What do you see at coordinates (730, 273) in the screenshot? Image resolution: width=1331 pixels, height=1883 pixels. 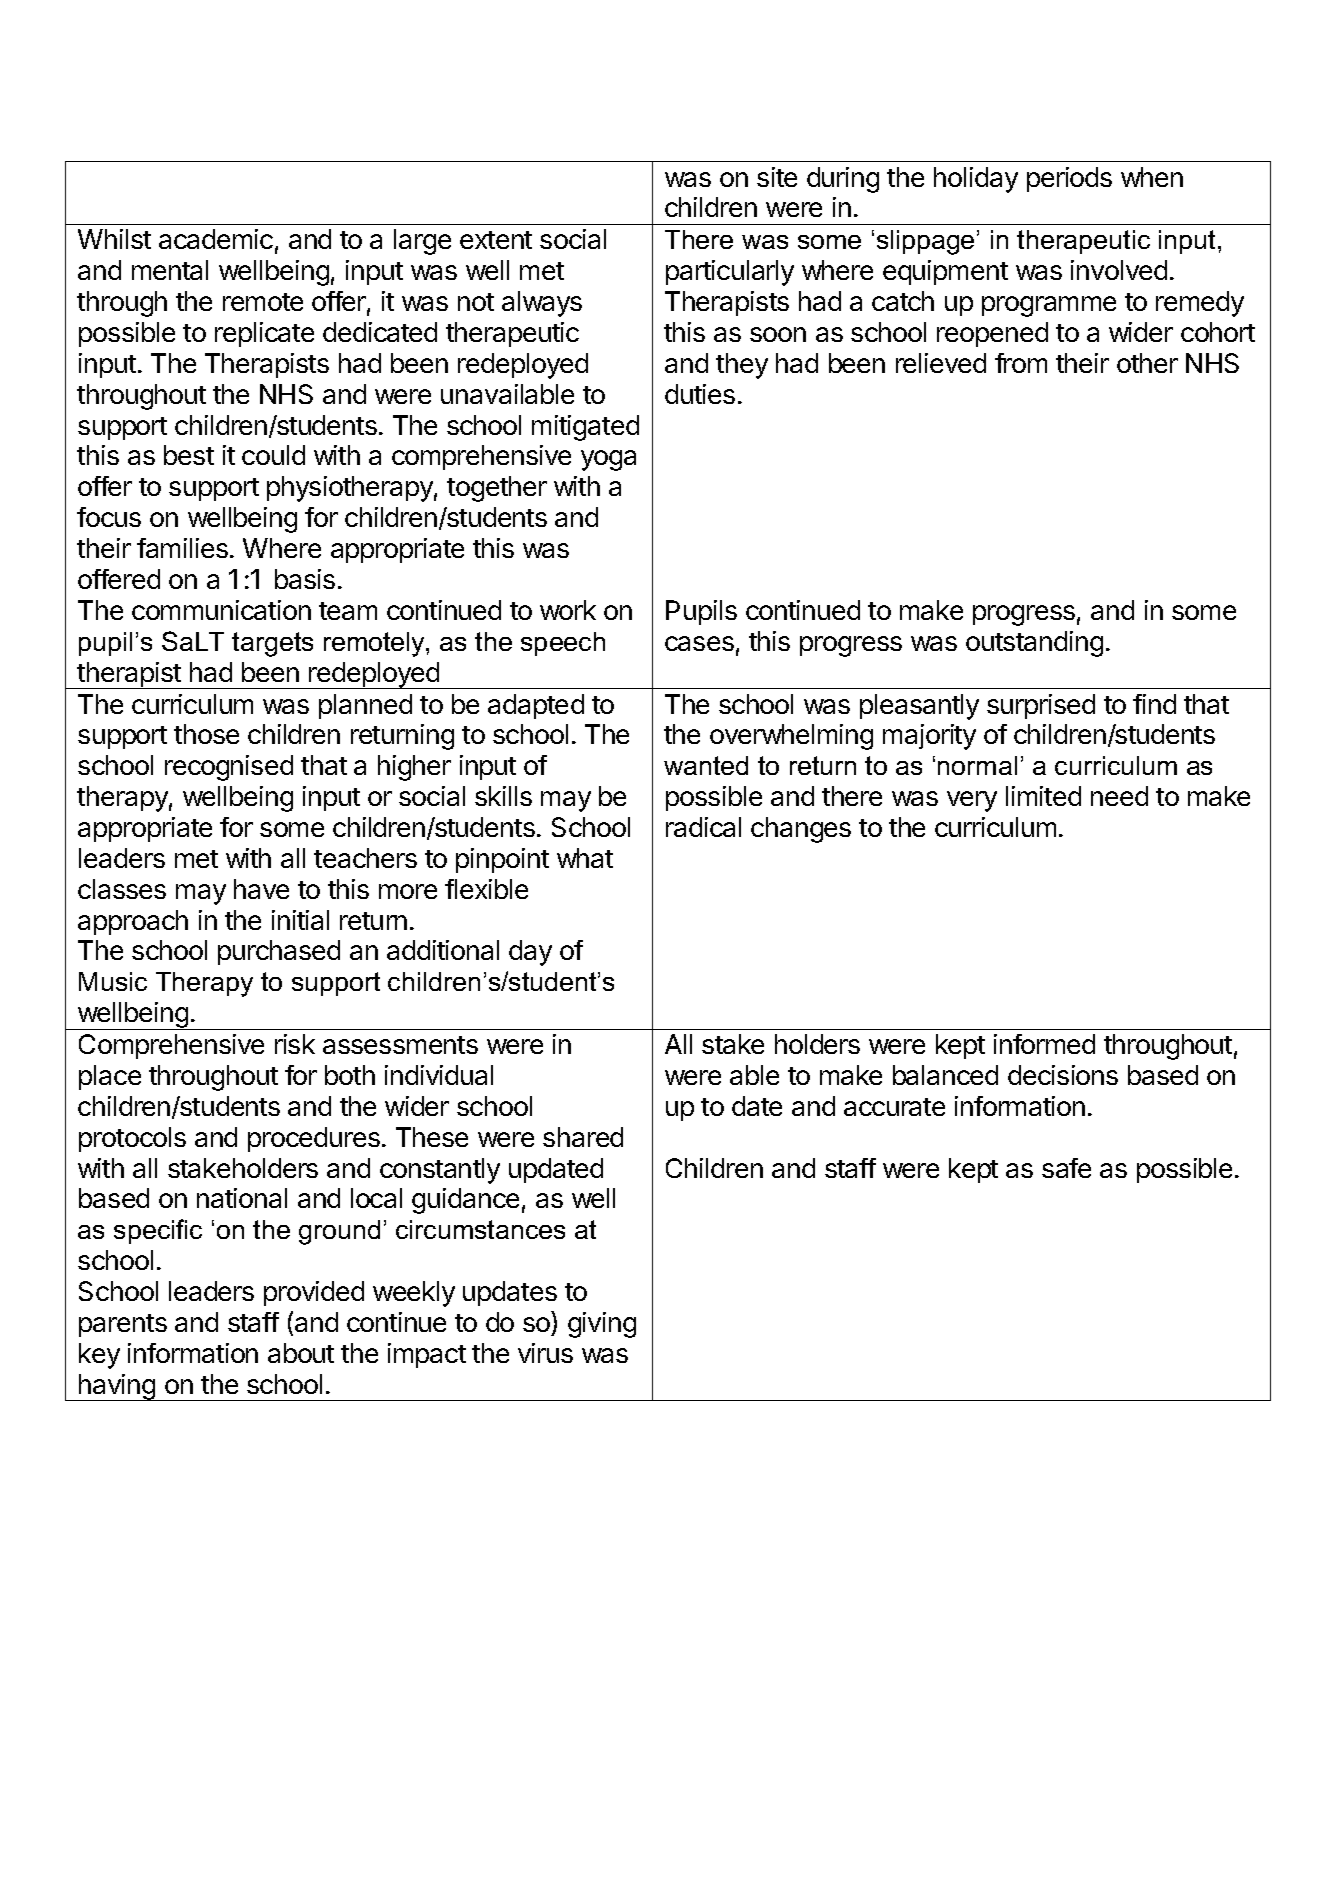 I see `particularly` at bounding box center [730, 273].
